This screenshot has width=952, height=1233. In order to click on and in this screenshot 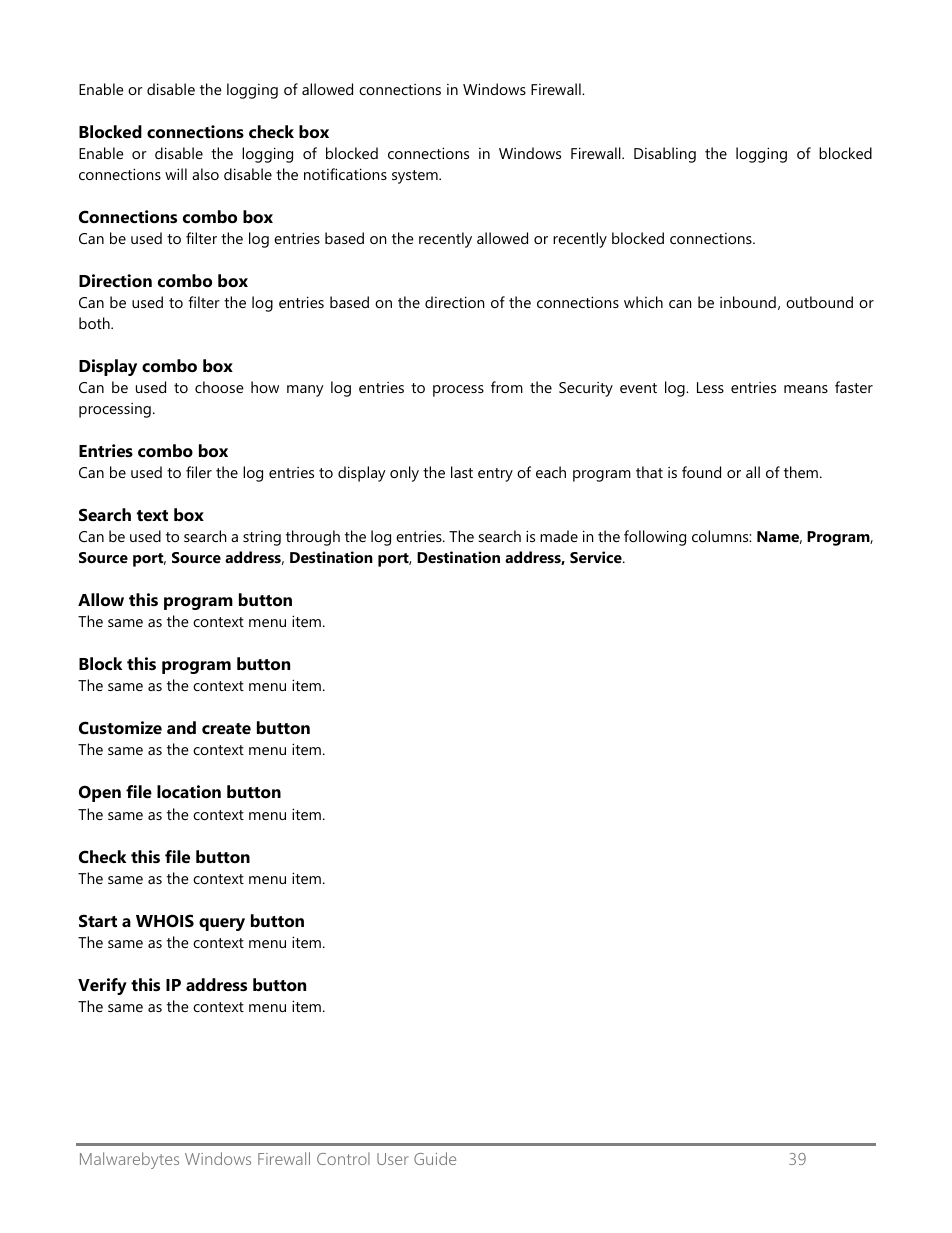, I will do `click(181, 727)`.
